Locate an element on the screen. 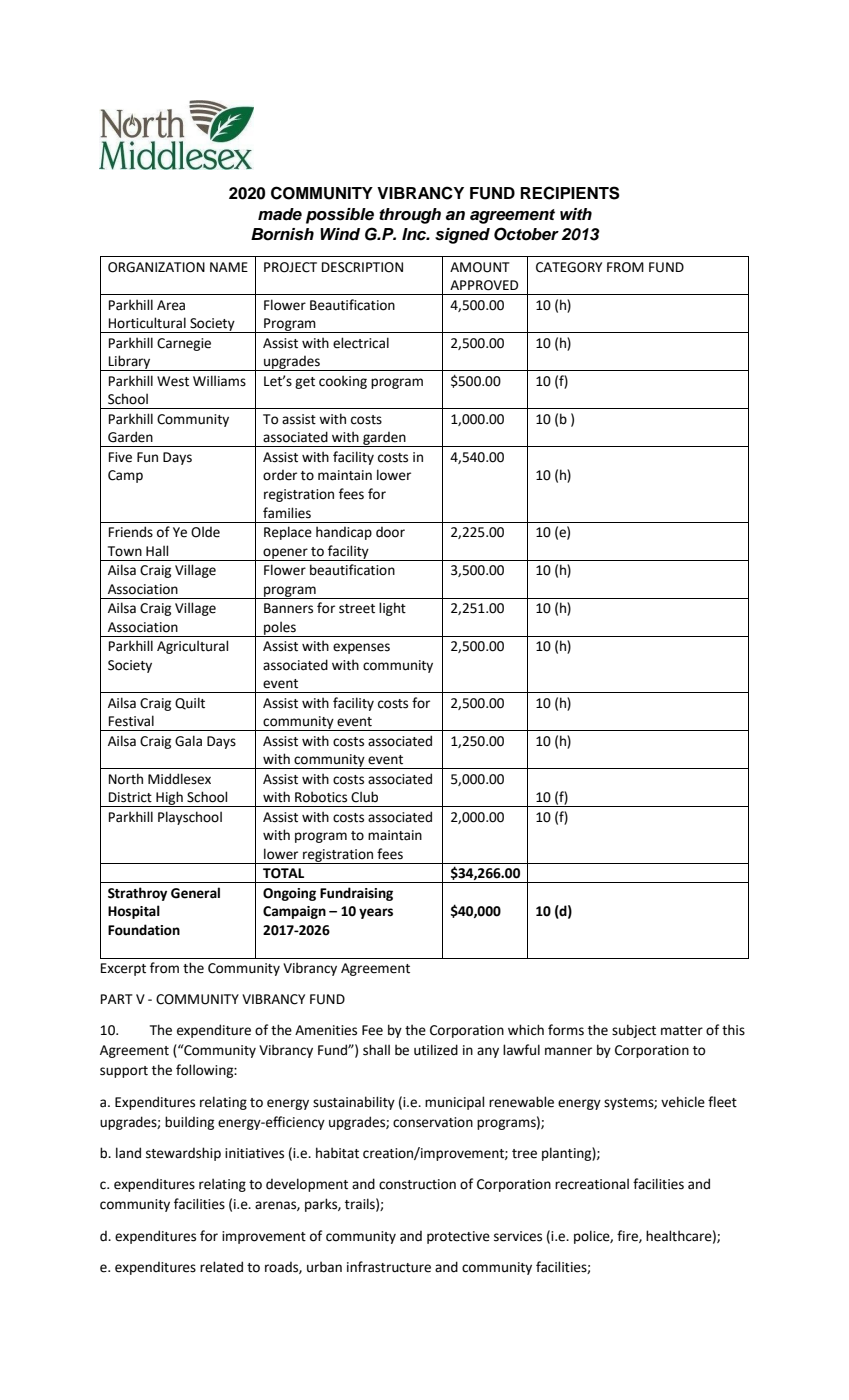  utilized is located at coordinates (436, 1050).
